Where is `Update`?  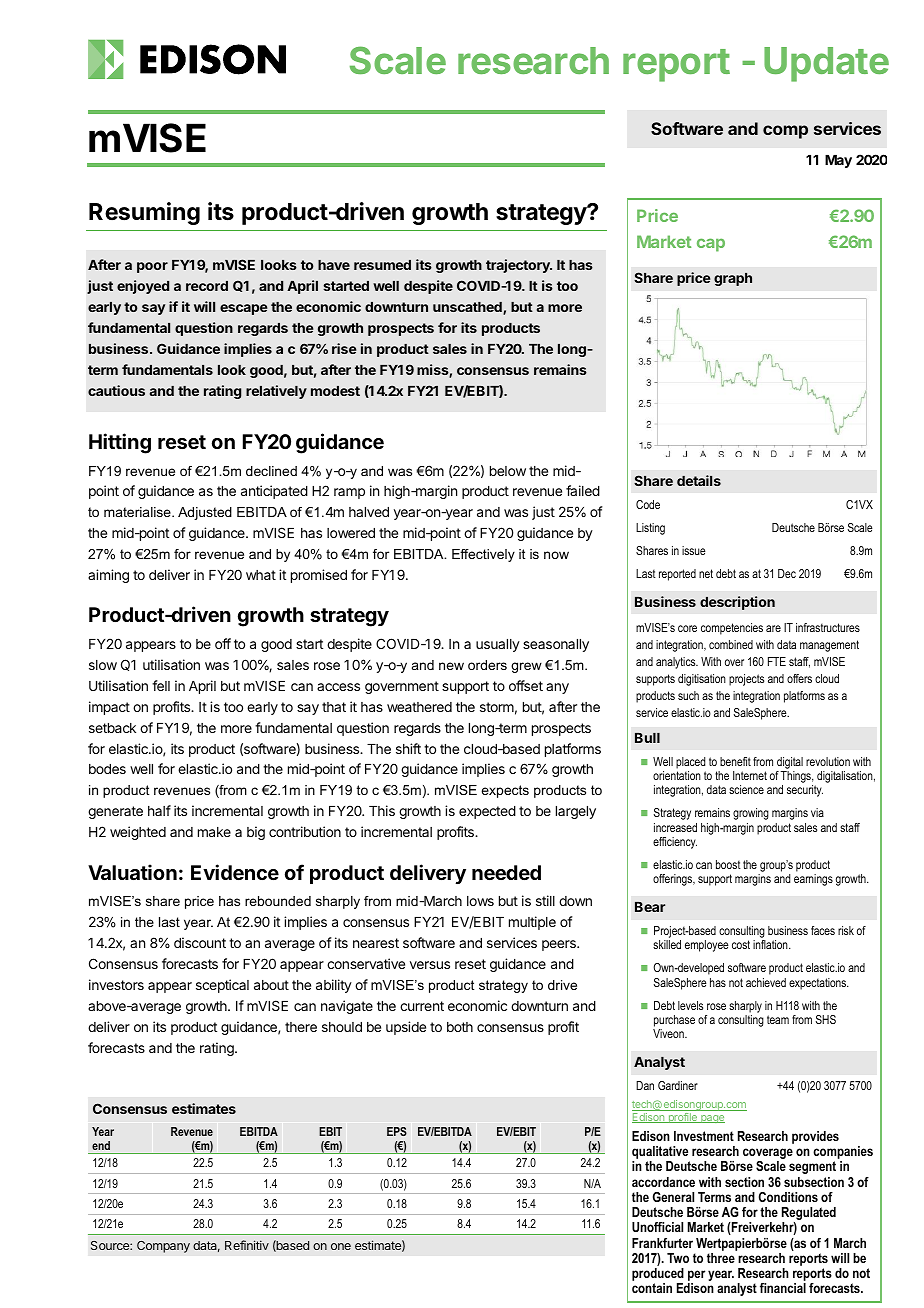 Update is located at coordinates (826, 64).
